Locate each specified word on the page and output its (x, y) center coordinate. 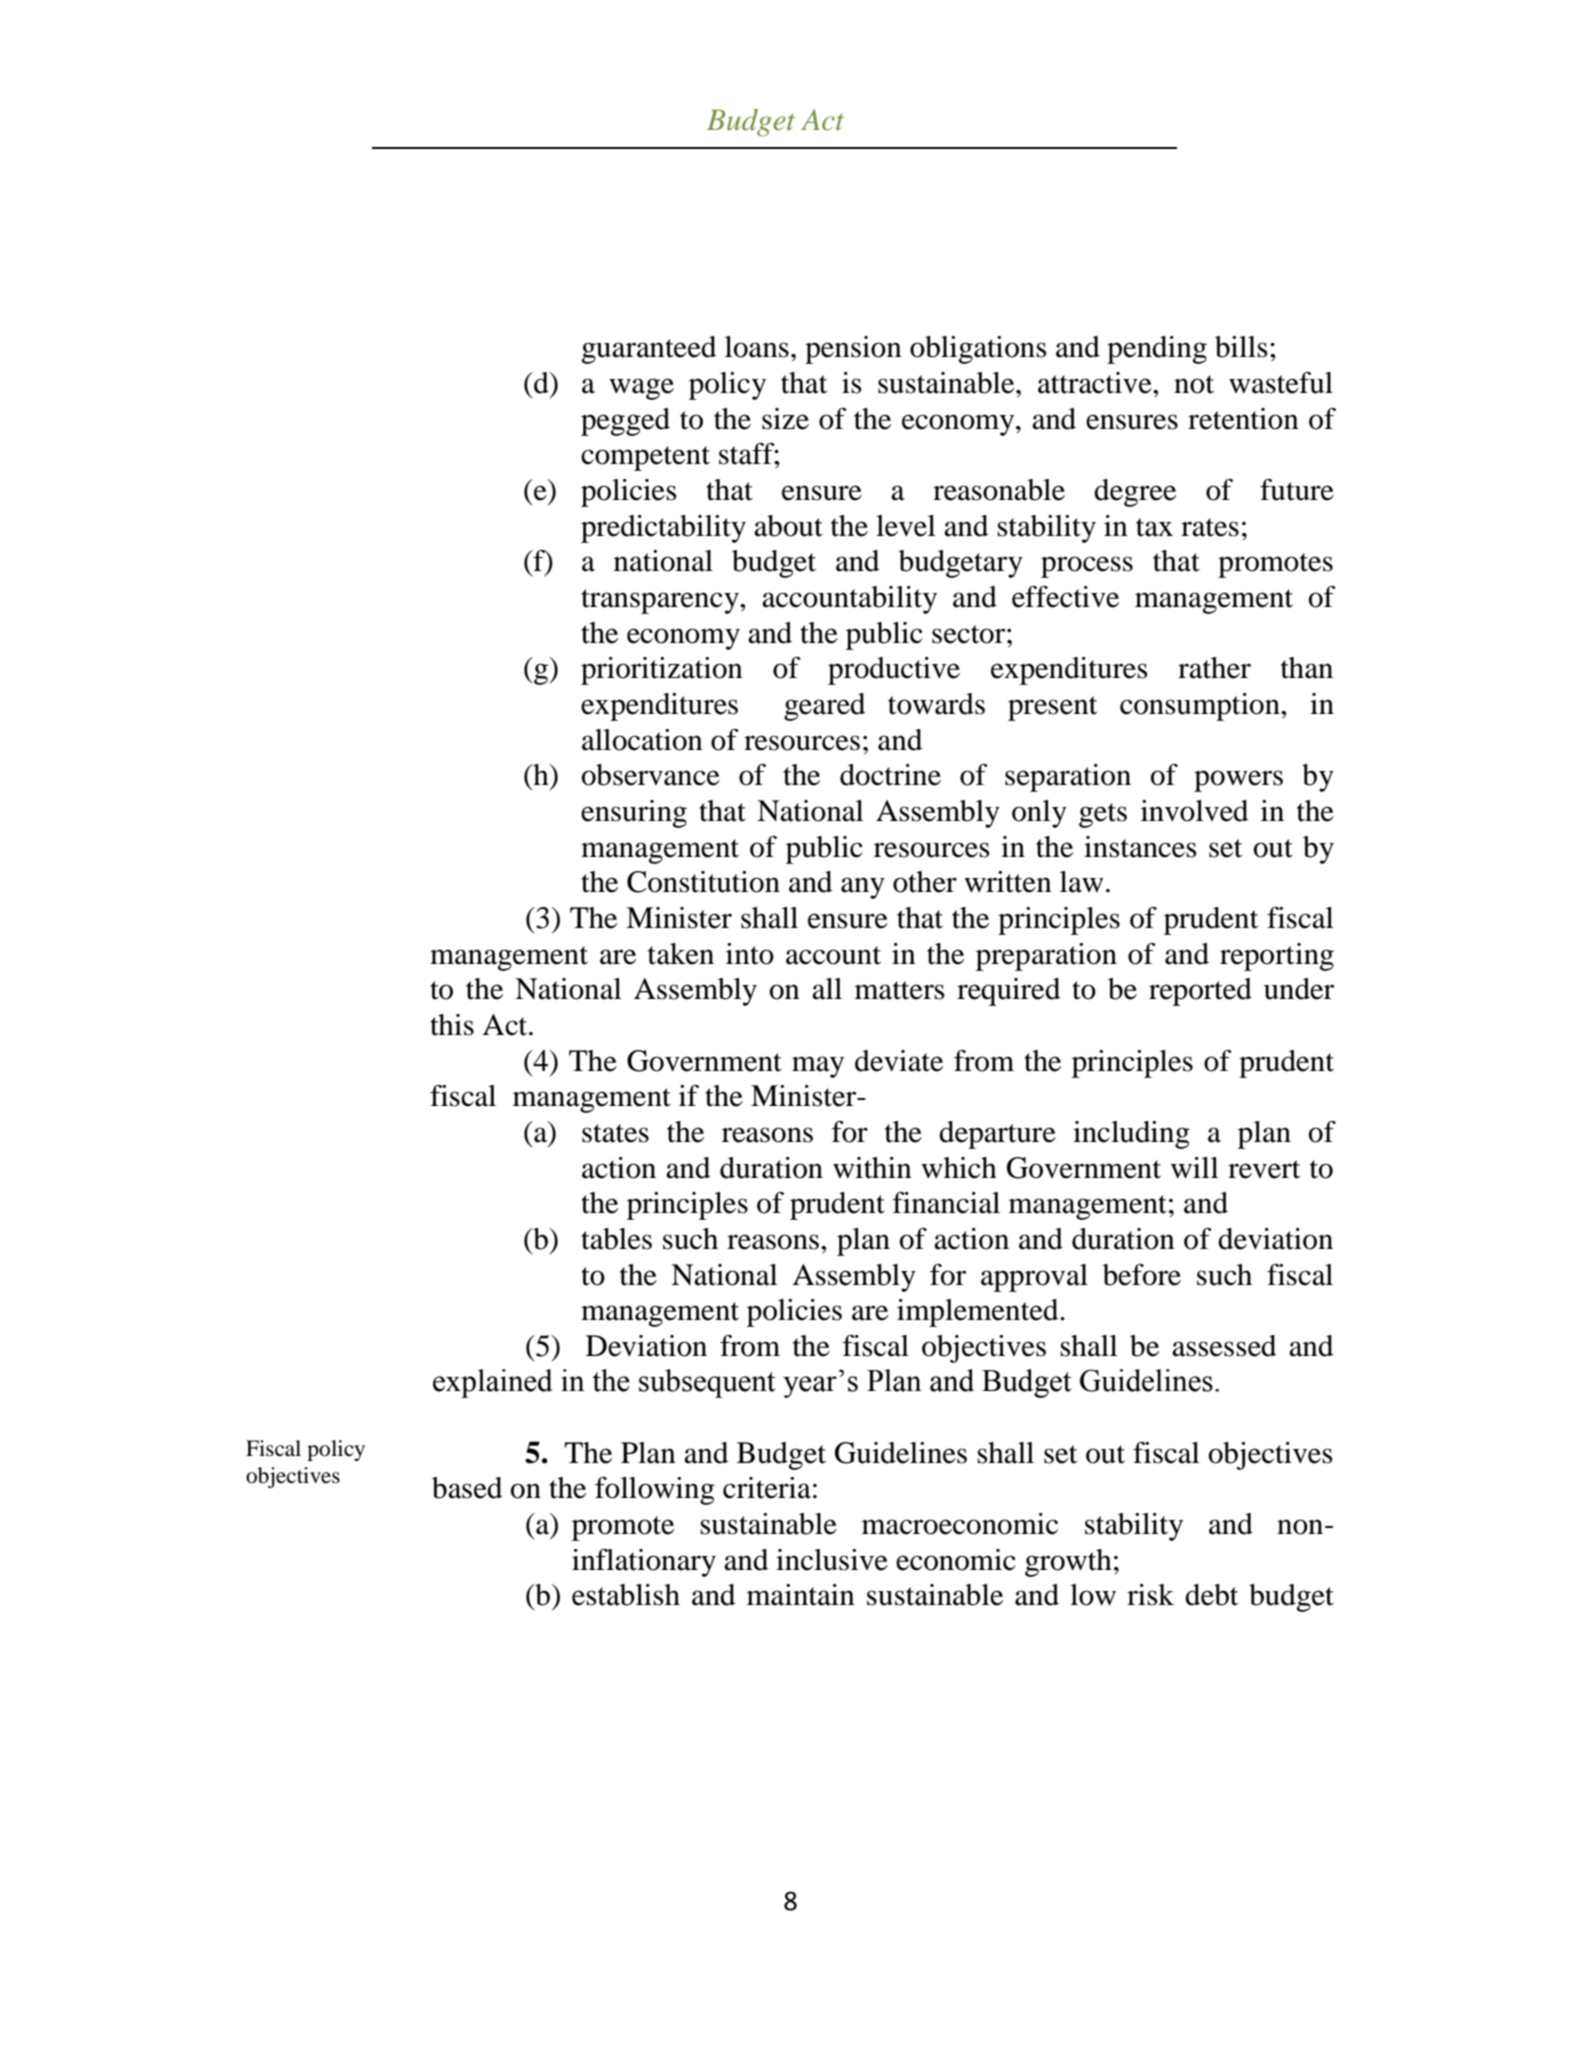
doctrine (890, 775)
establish (626, 1595)
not (1194, 384)
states (615, 1133)
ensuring (634, 814)
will (1194, 1168)
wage (641, 389)
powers (1238, 781)
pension (853, 350)
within (872, 1168)
